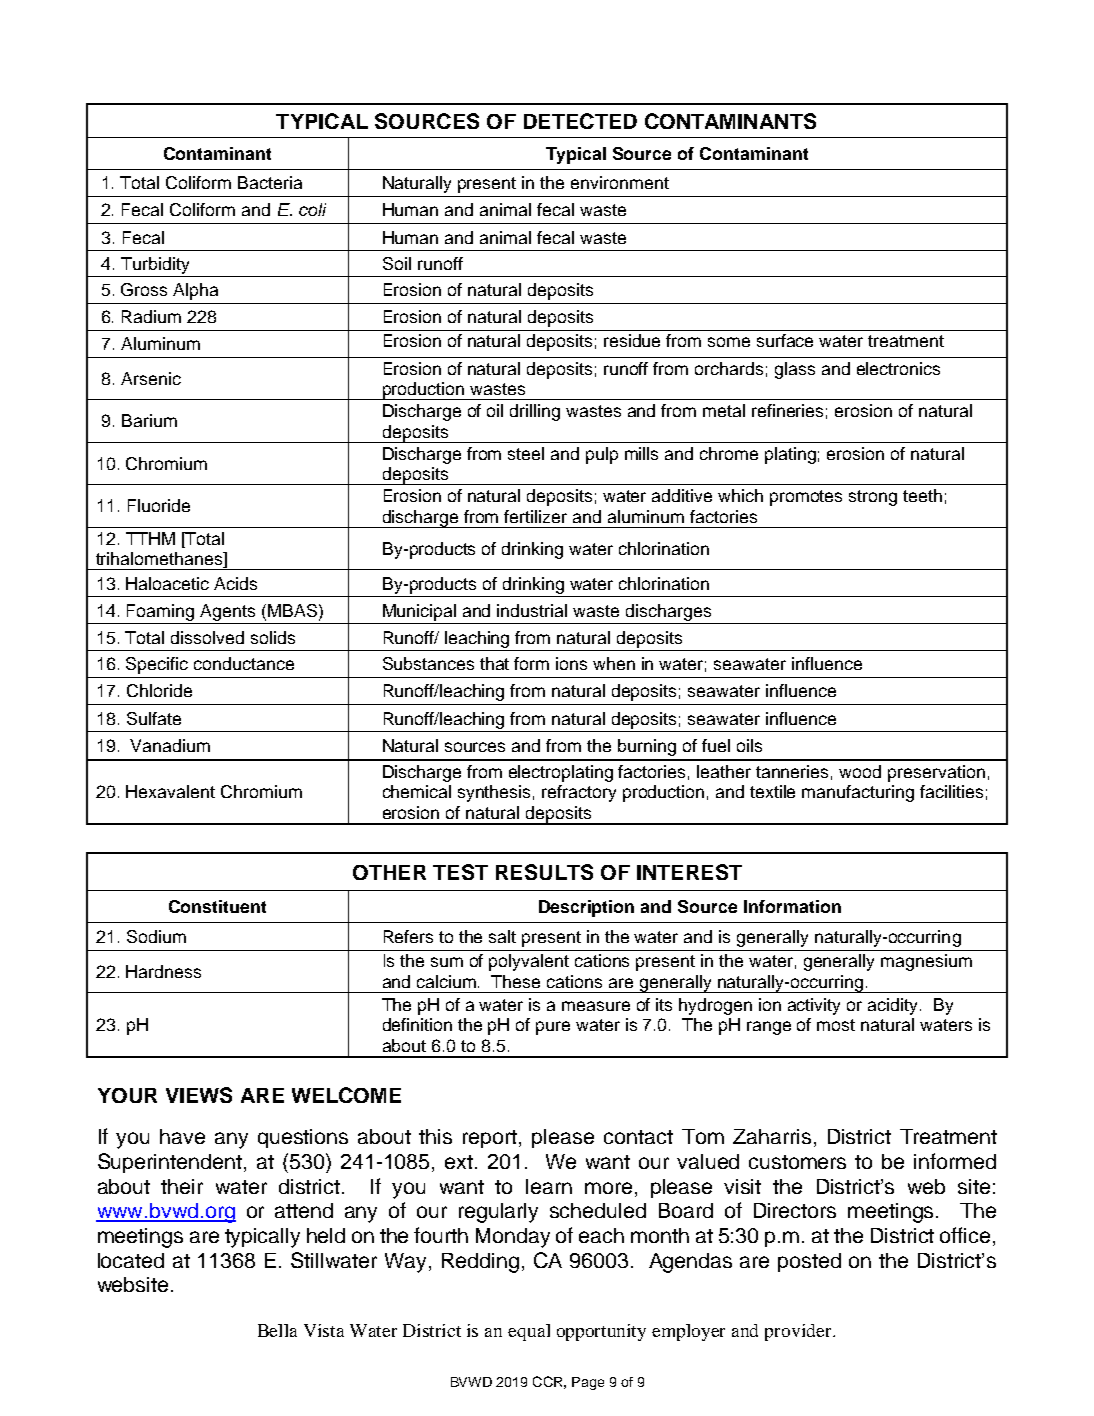  I want to click on equal, so click(529, 1332).
